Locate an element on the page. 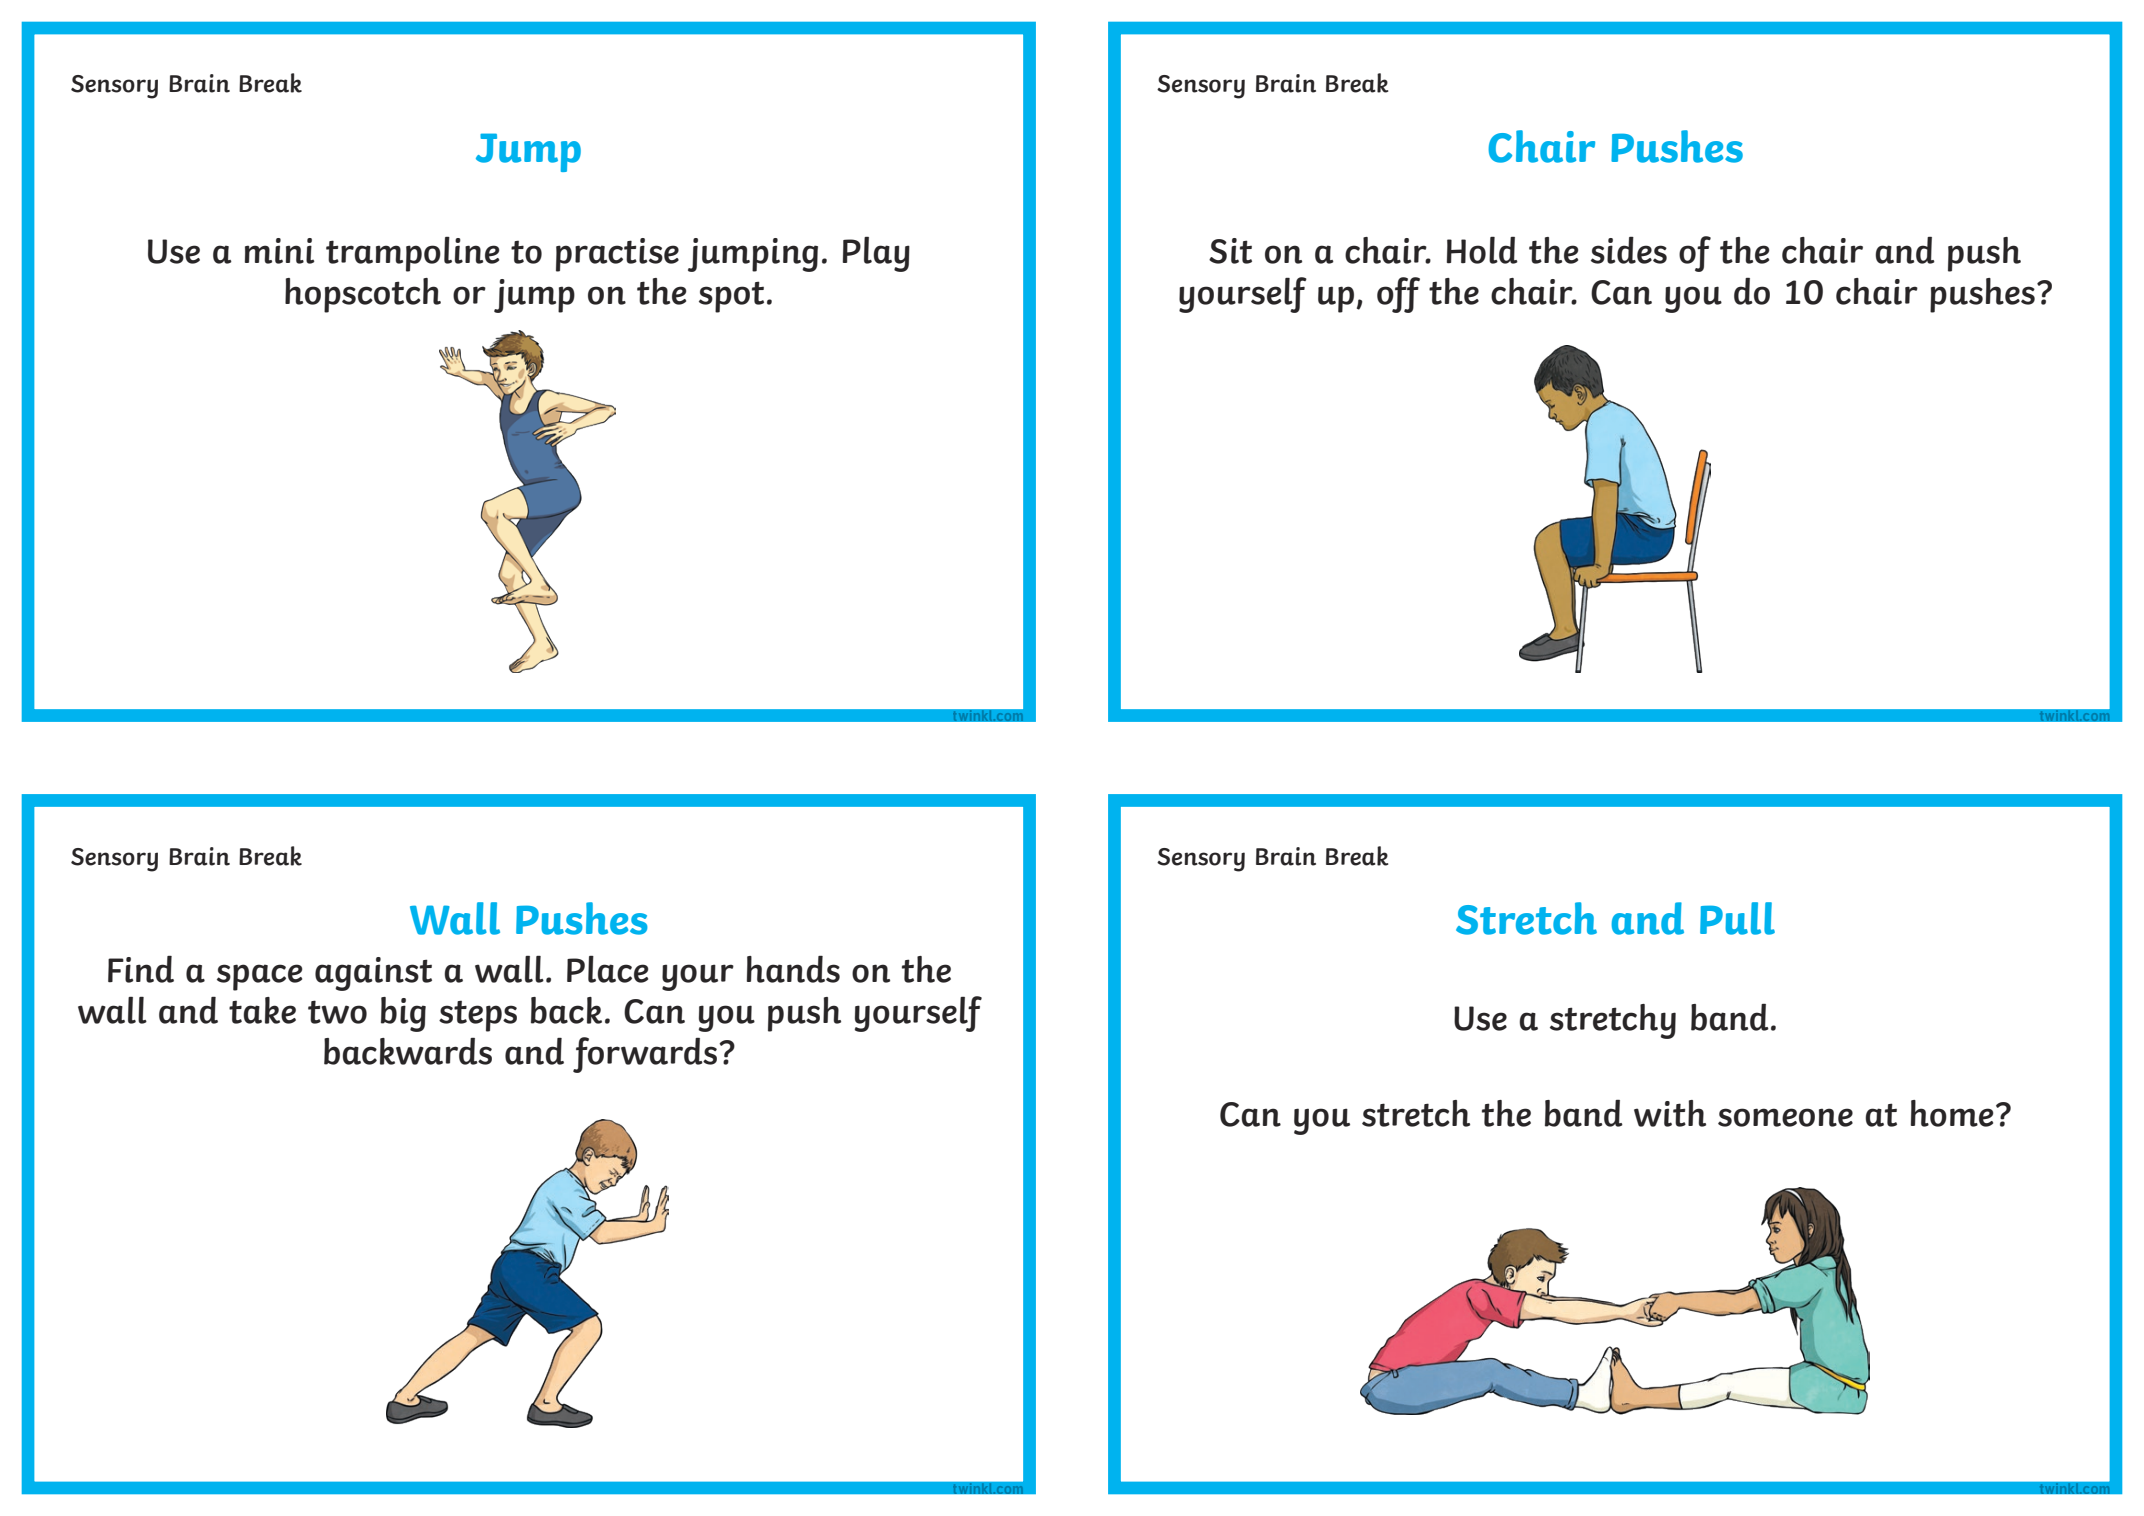  Play is located at coordinates (876, 254).
